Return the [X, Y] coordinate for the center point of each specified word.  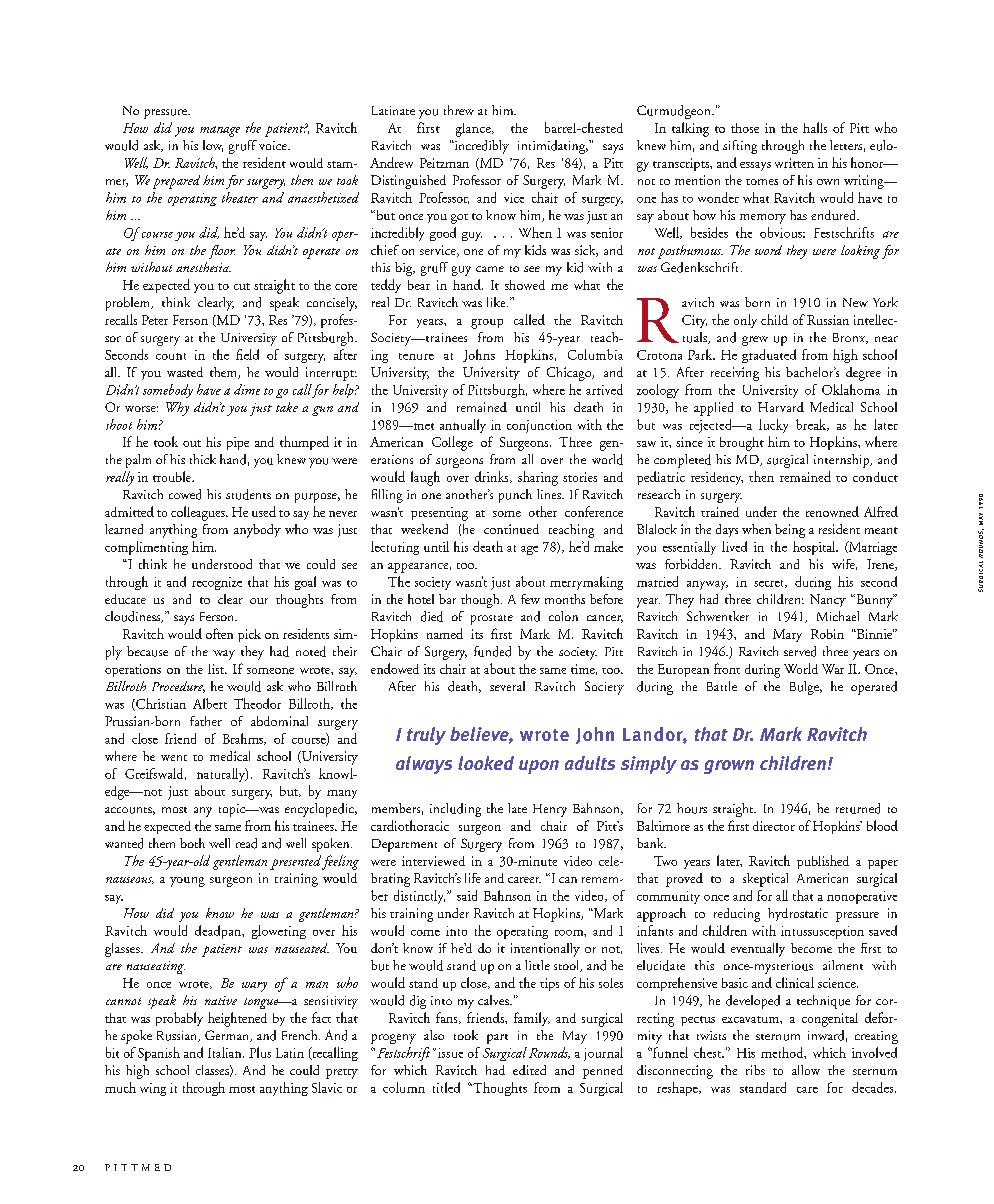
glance [474, 130]
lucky [773, 426]
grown [729, 767]
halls [815, 127]
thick [203, 459]
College [452, 443]
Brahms [244, 739]
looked [486, 763]
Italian [226, 1052]
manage [220, 131]
